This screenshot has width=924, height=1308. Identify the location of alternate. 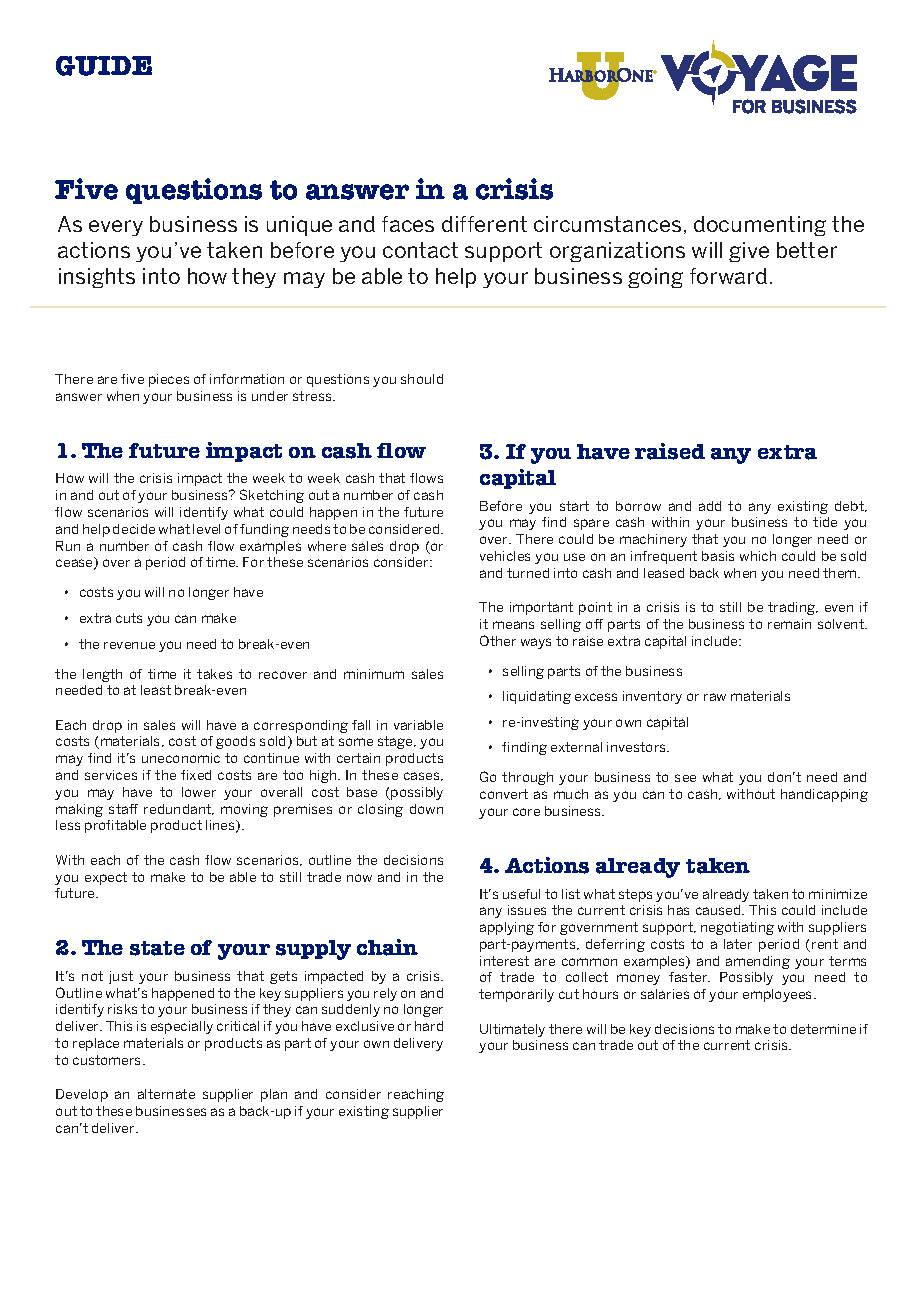
(166, 1094).
